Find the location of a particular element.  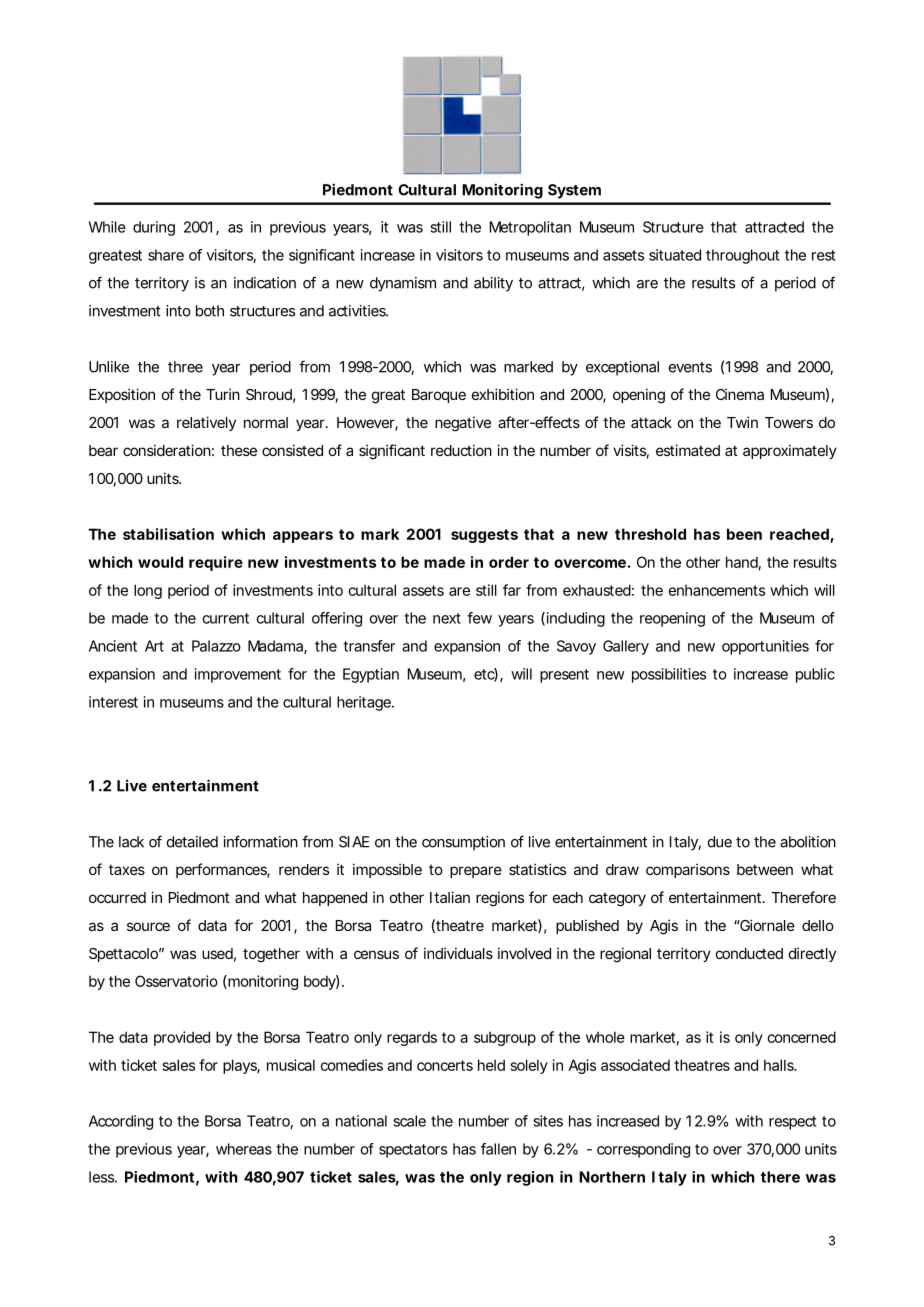

Italian is located at coordinates (450, 897).
